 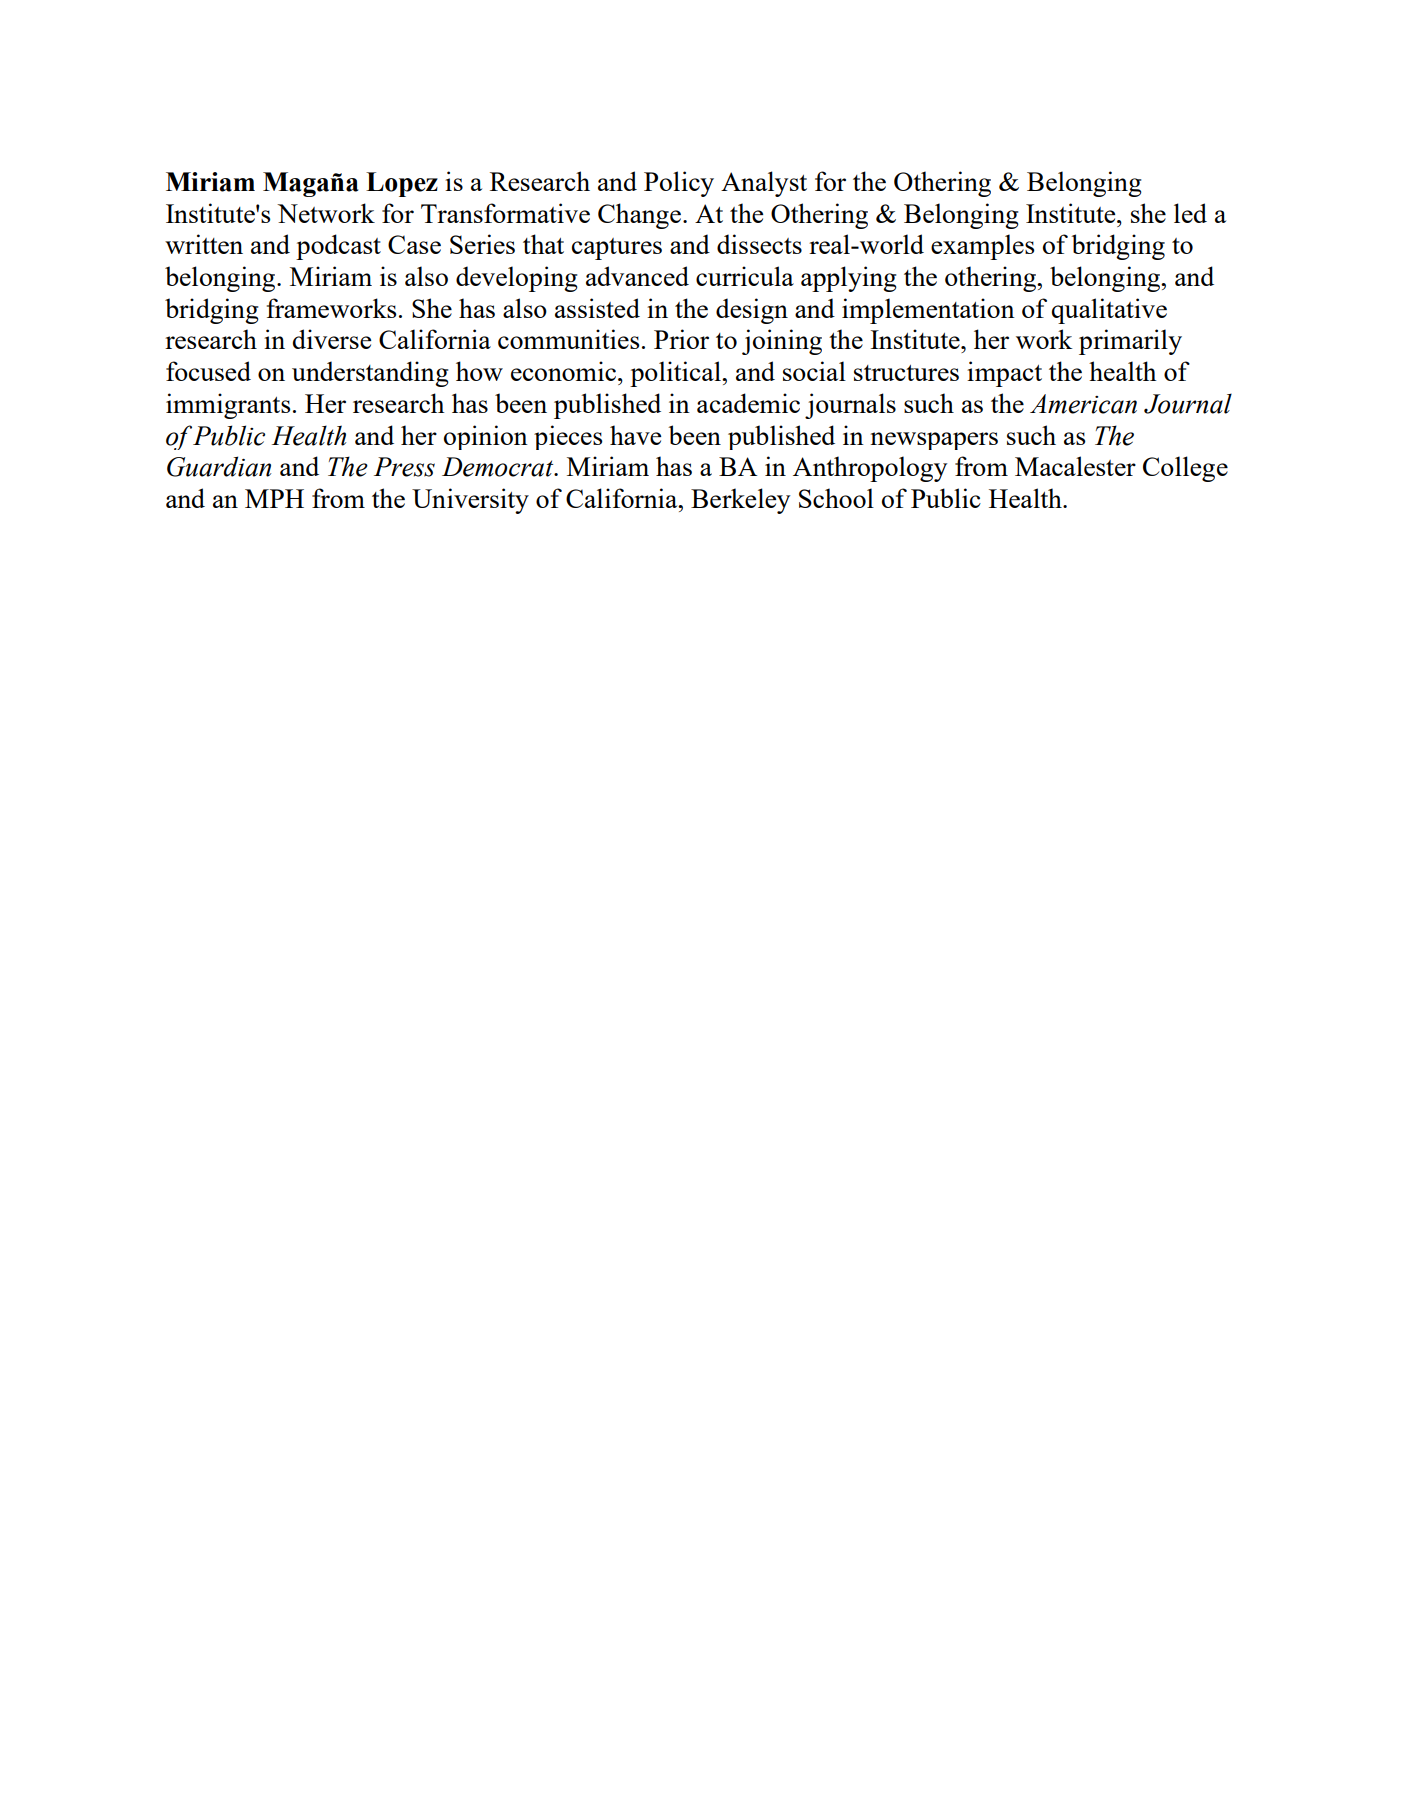 I want to click on examples, so click(x=982, y=247).
